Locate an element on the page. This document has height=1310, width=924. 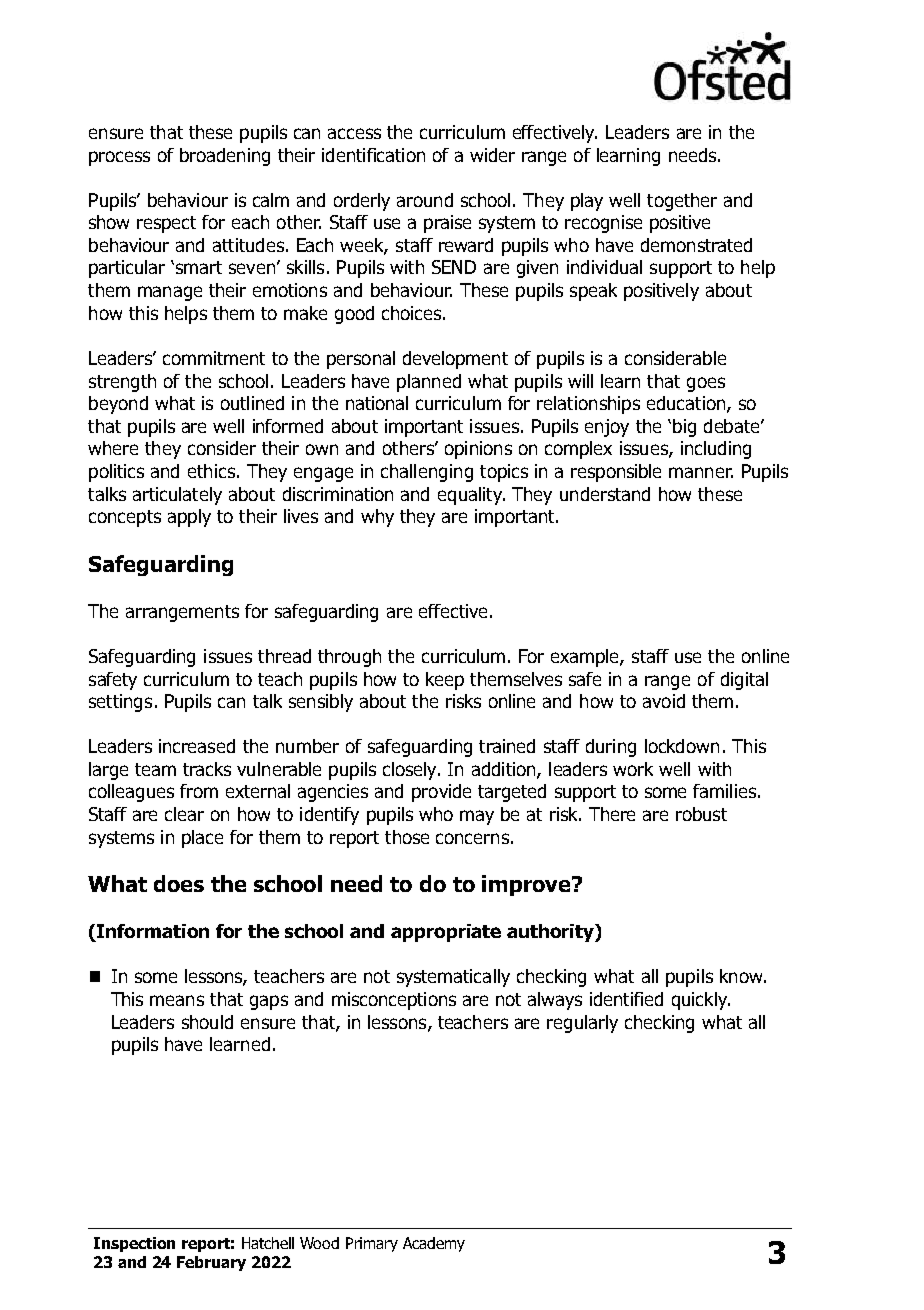
keep is located at coordinates (445, 681).
